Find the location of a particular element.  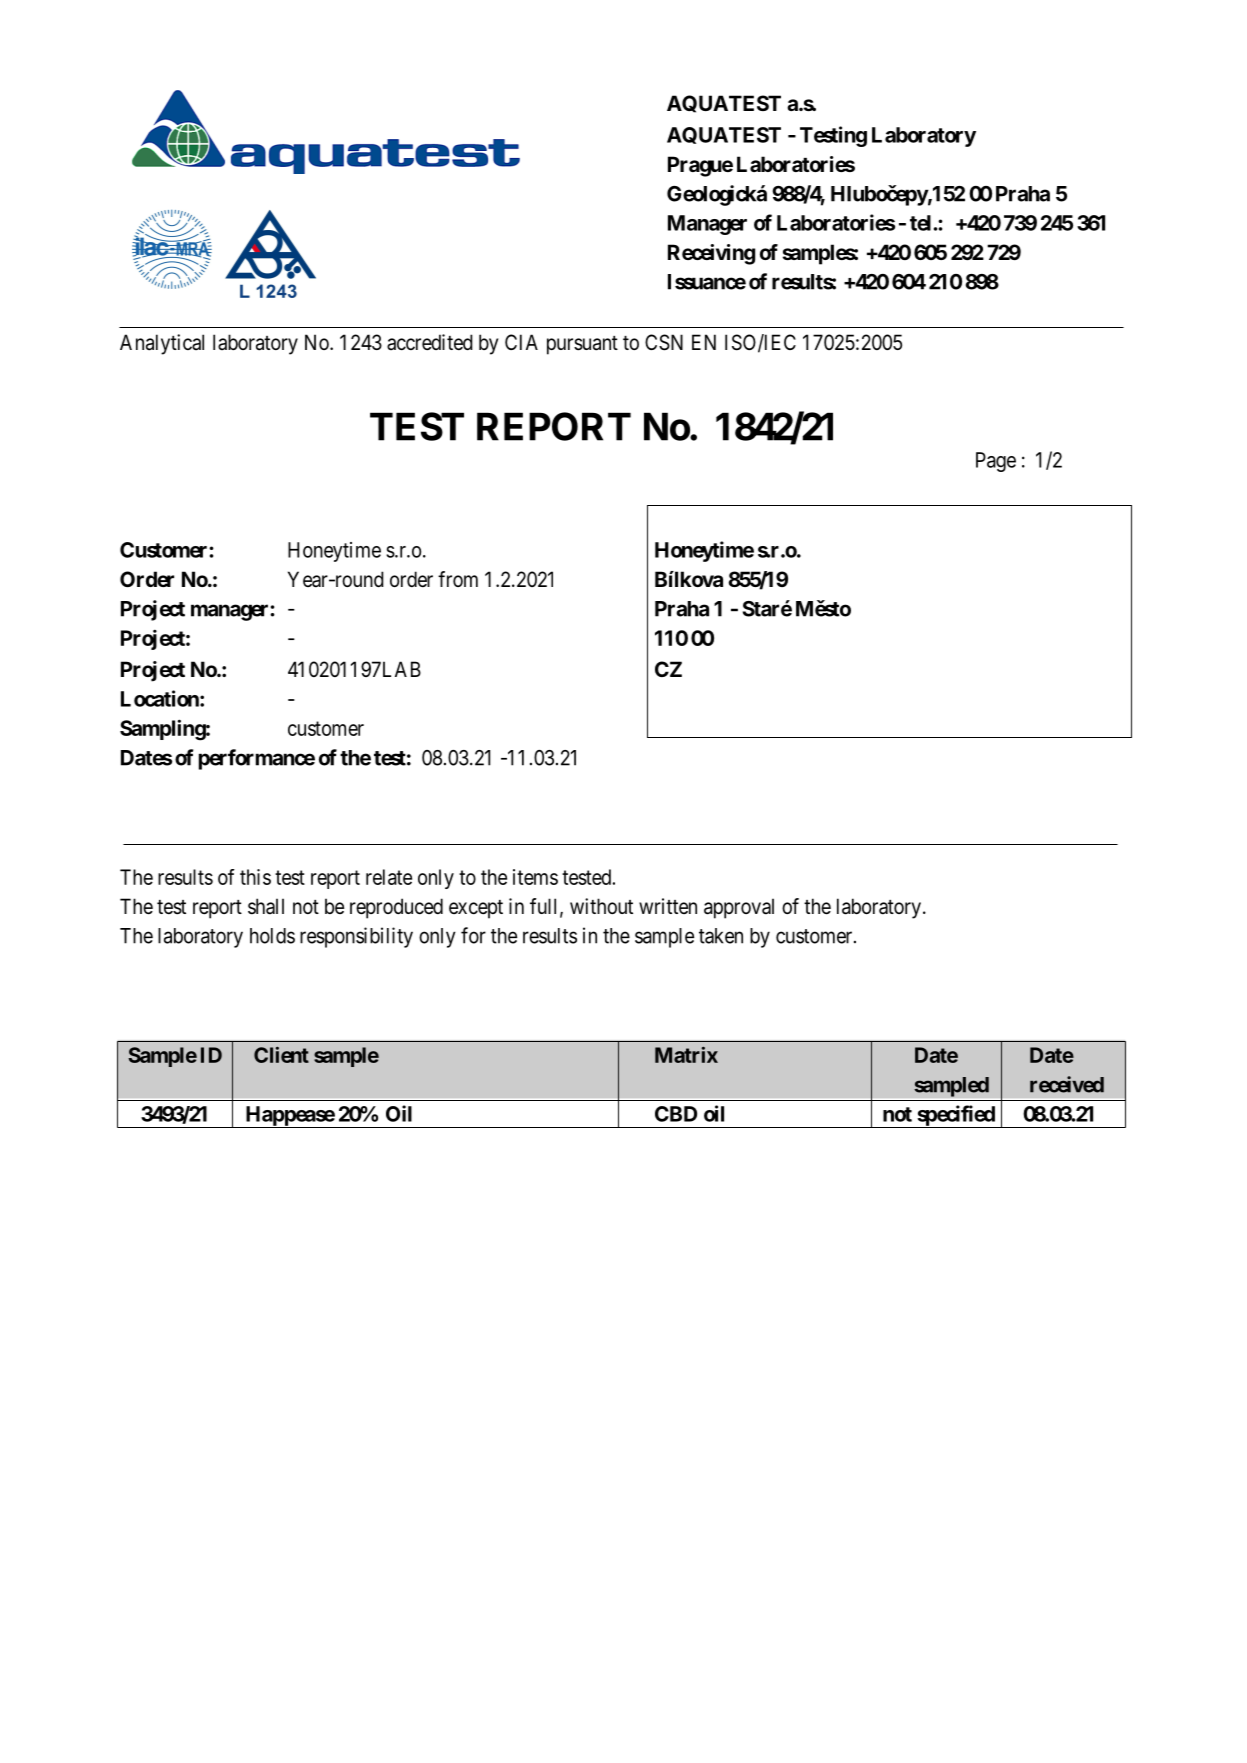

Analytical is located at coordinates (162, 344).
